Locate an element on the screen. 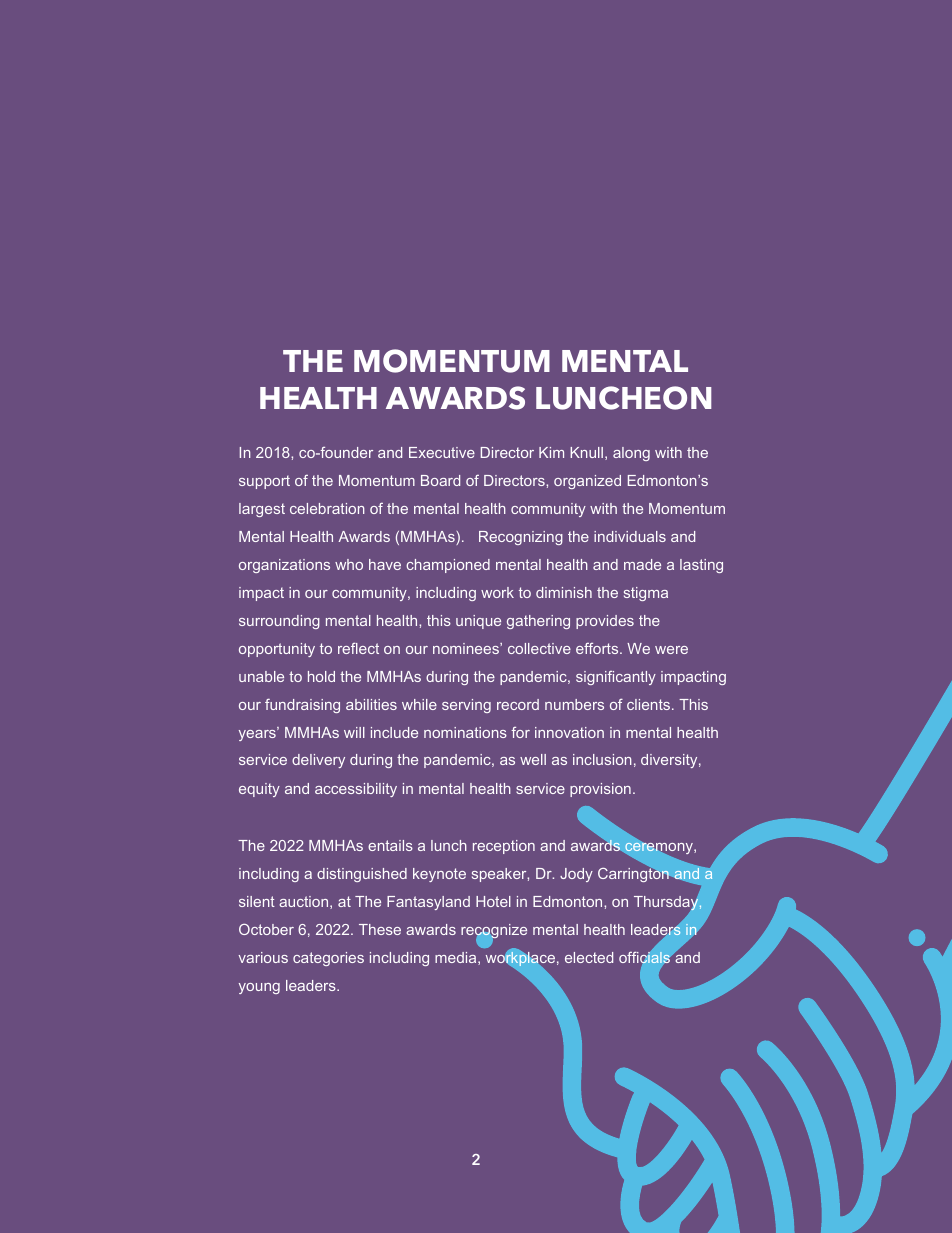 This screenshot has height=1233, width=952. categories is located at coordinates (328, 959).
